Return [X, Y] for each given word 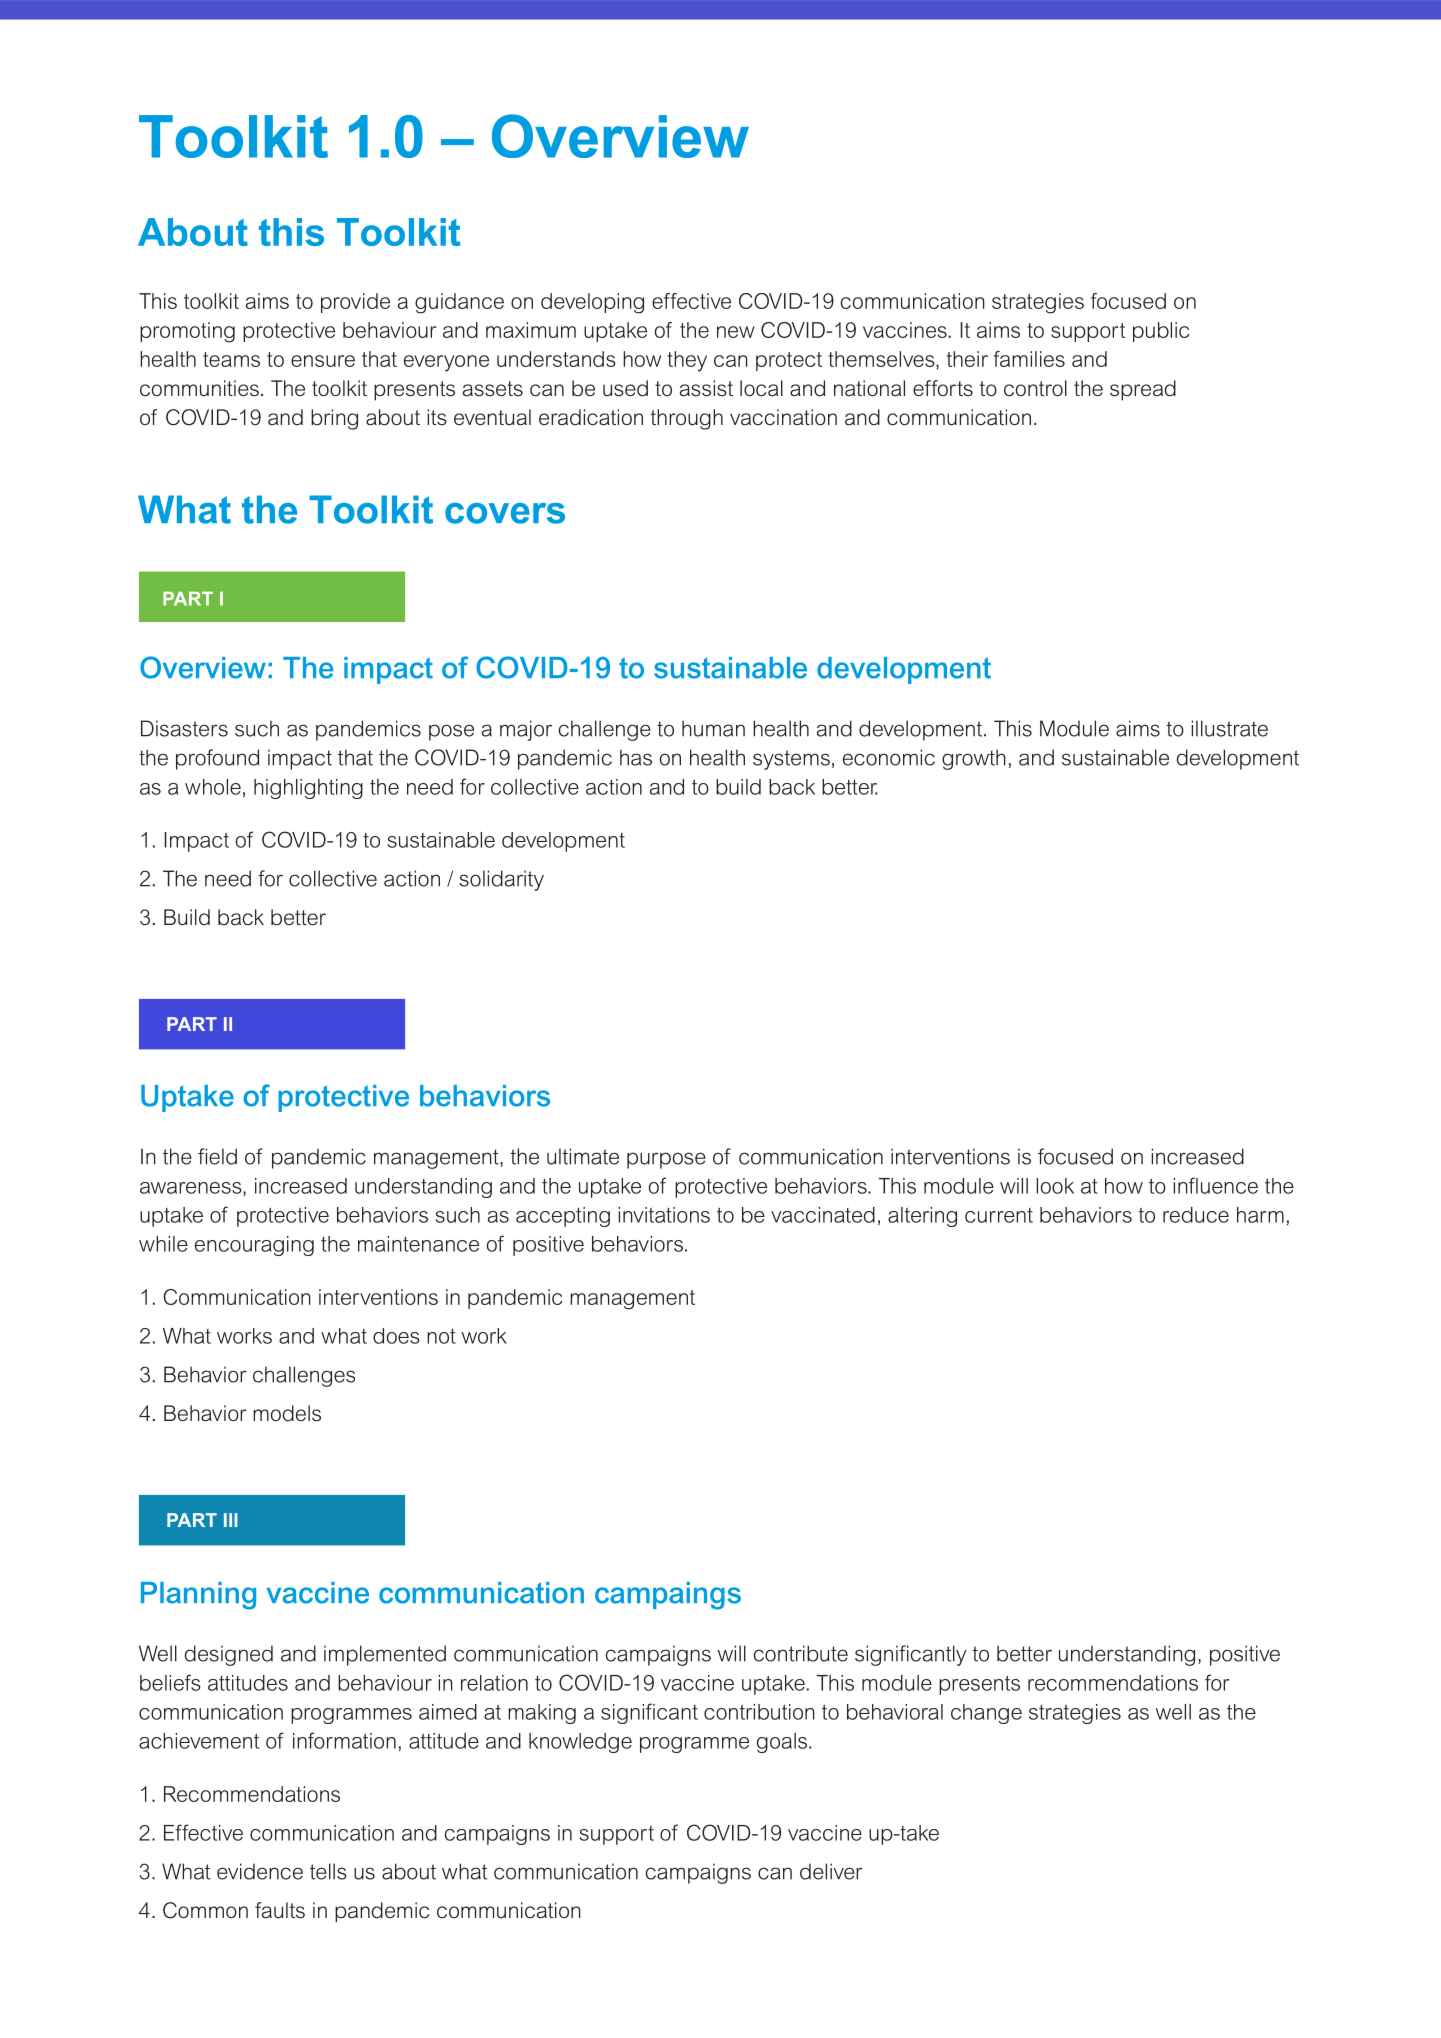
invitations [664, 1215]
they [687, 361]
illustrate [1229, 728]
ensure [323, 361]
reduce [1196, 1215]
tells [328, 1871]
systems [791, 760]
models [287, 1413]
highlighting [308, 789]
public [1161, 332]
